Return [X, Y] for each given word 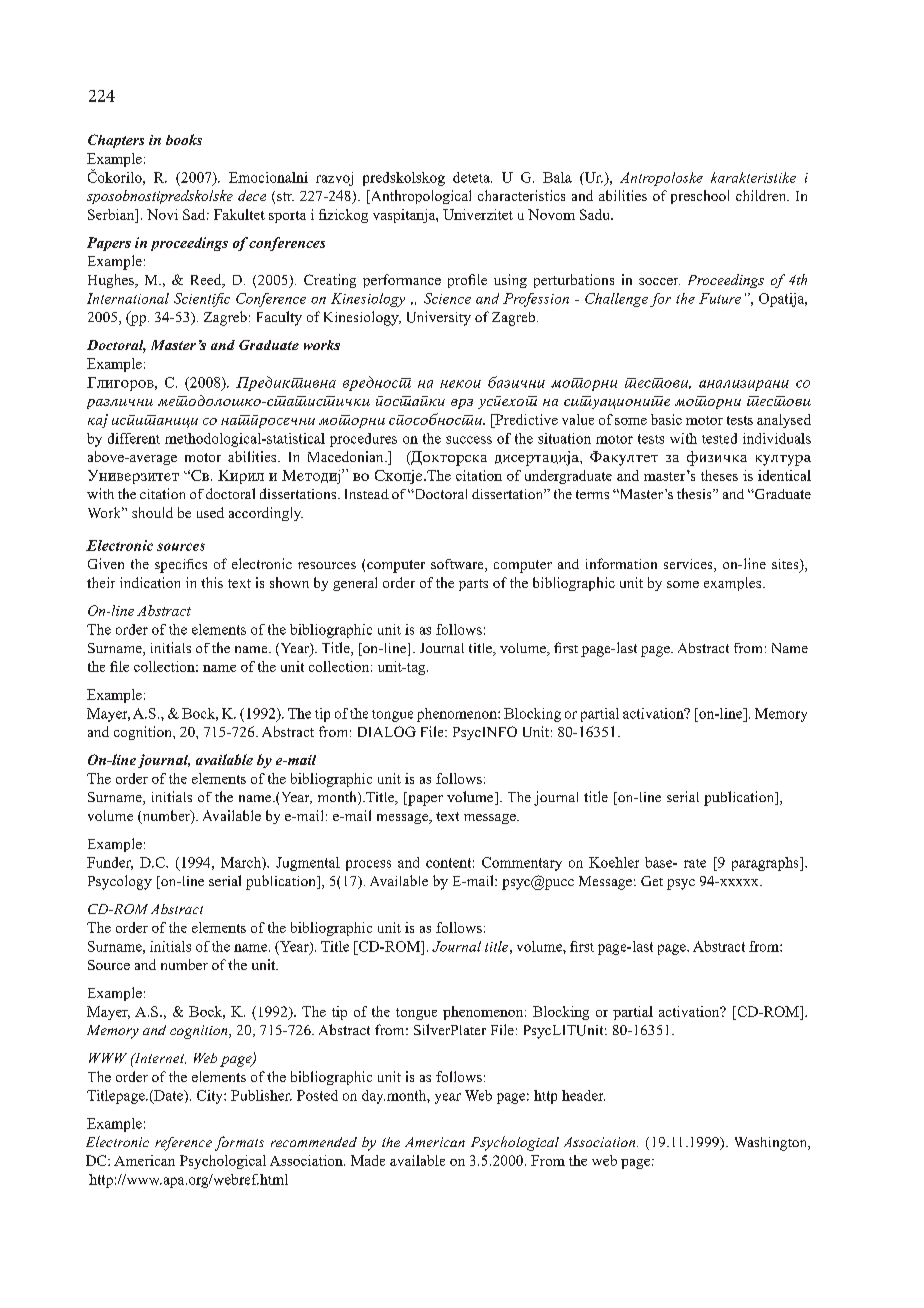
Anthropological [419, 197]
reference [183, 1144]
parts [473, 585]
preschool [700, 197]
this [212, 582]
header [583, 1095]
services [689, 565]
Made [368, 1160]
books [184, 139]
